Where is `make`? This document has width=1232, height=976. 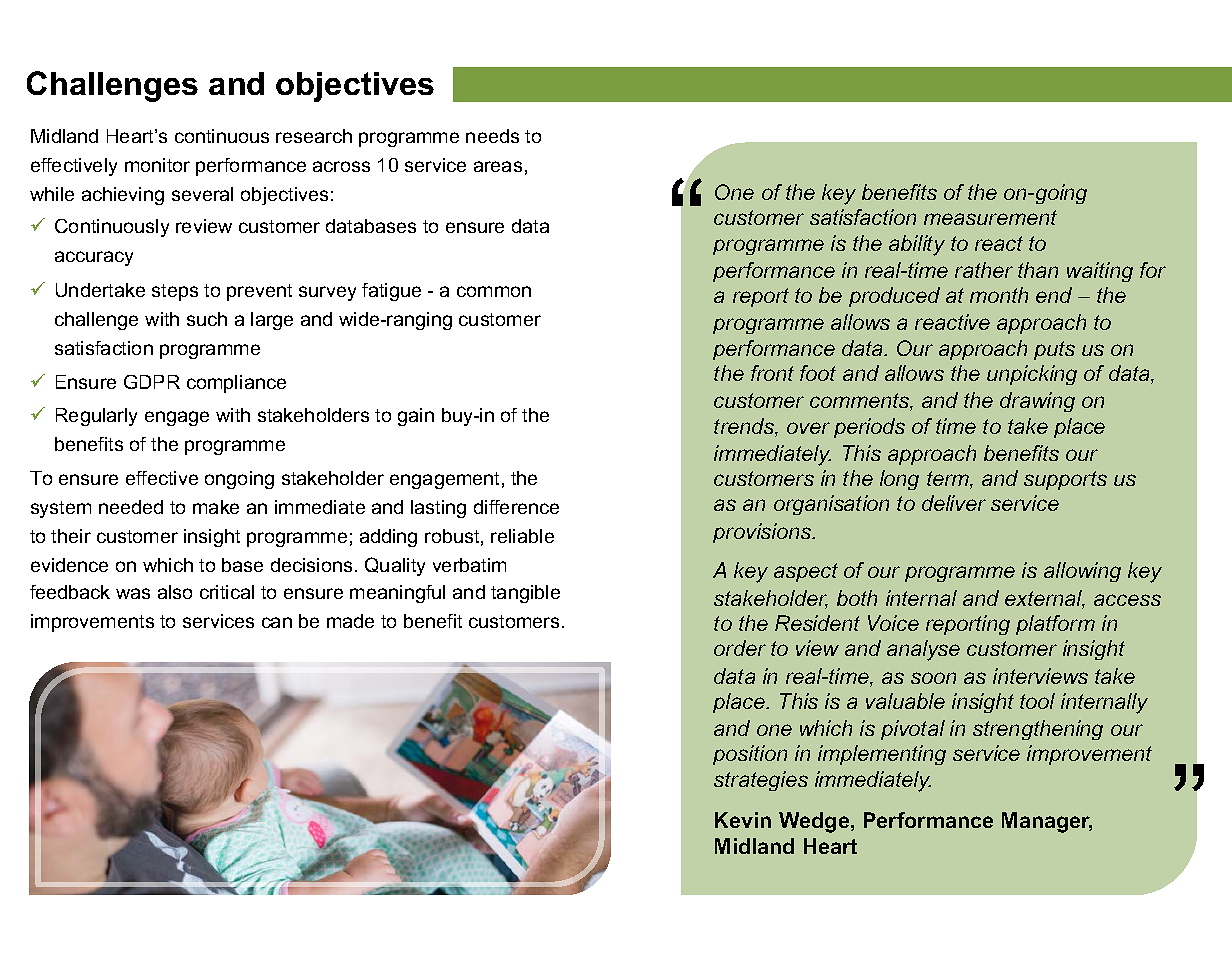
make is located at coordinates (216, 507).
